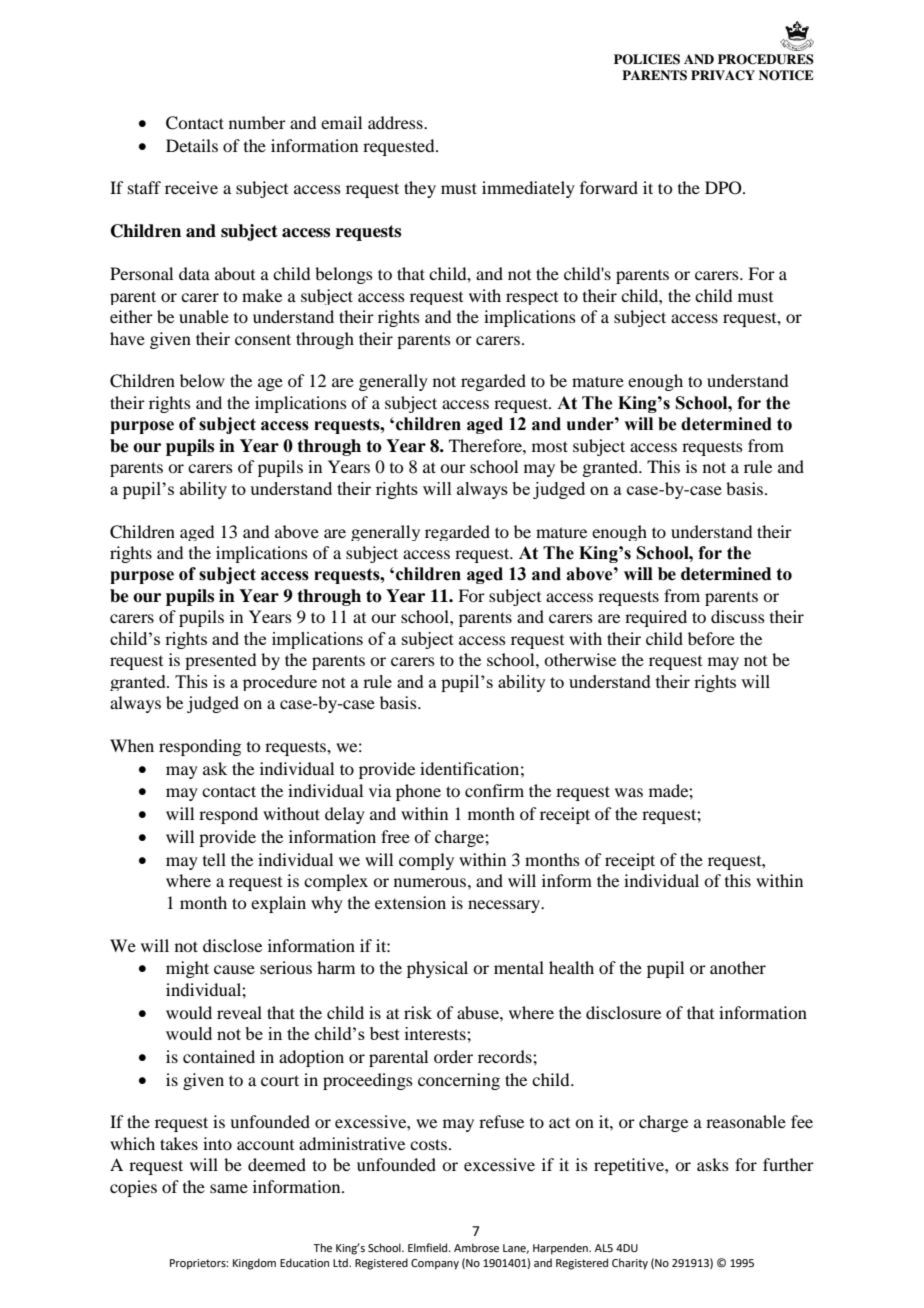  What do you see at coordinates (202, 380) in the image?
I see `below` at bounding box center [202, 380].
